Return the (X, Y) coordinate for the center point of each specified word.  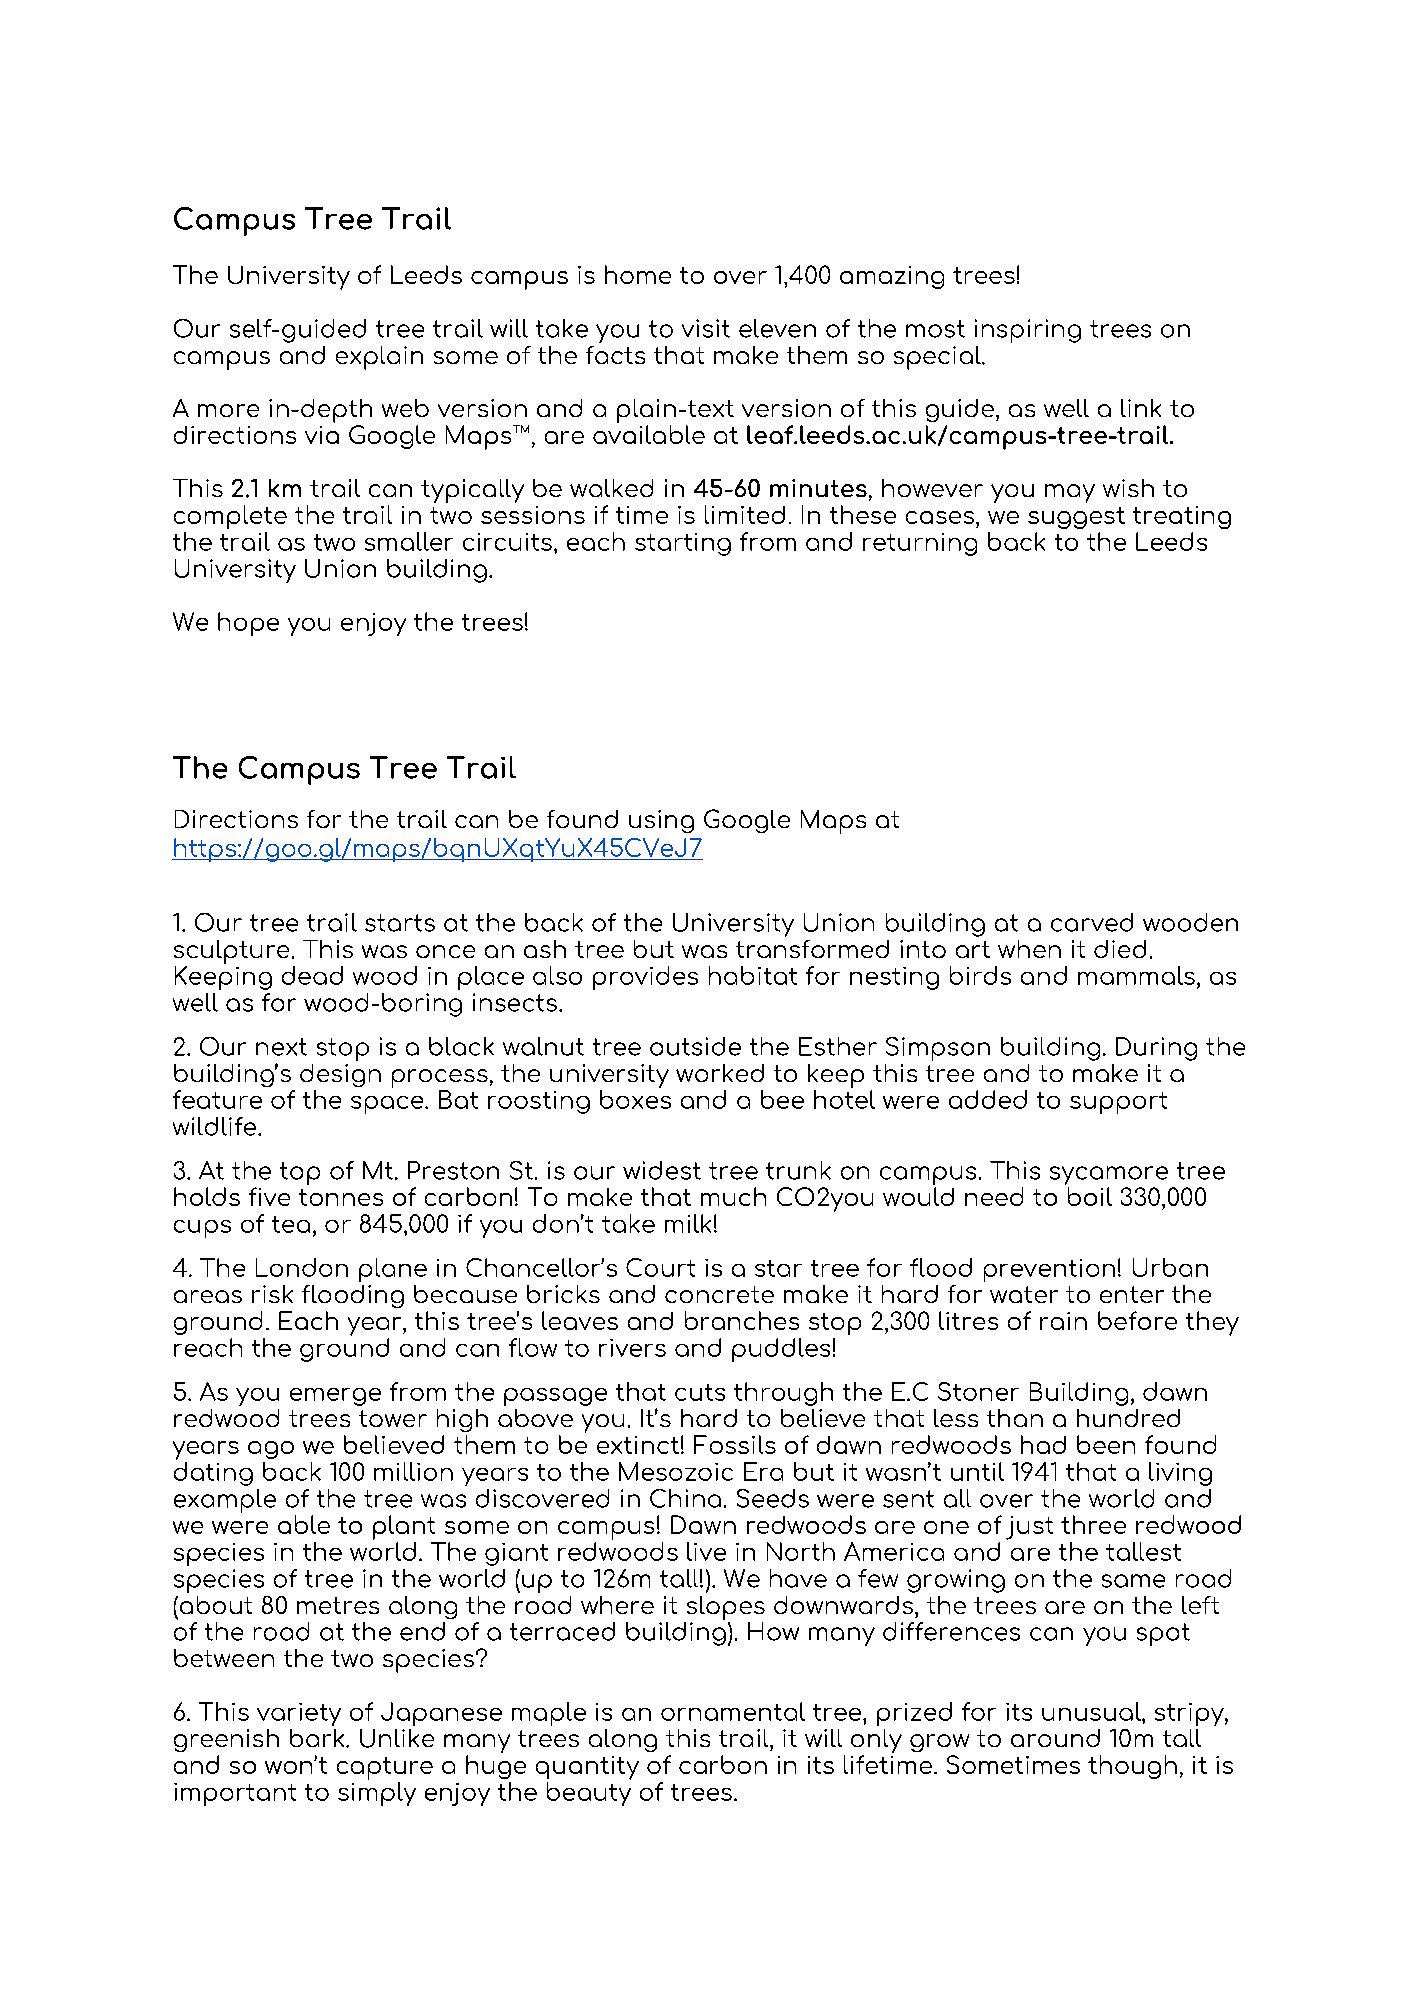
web (405, 408)
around (1055, 1738)
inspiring (1028, 331)
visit (706, 328)
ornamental (733, 1711)
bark (318, 1738)
